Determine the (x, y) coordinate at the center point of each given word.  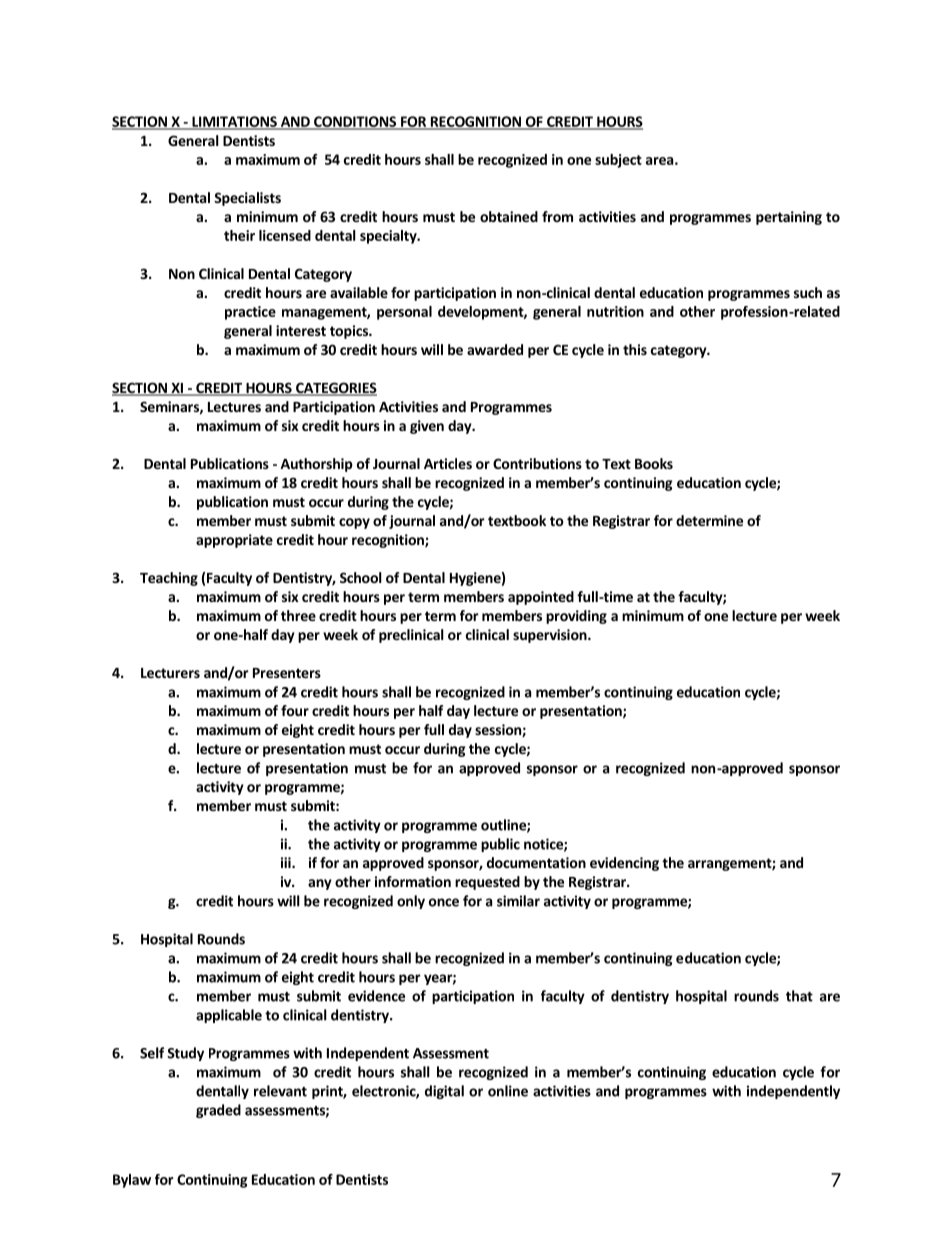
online (508, 1091)
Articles (448, 463)
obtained (509, 216)
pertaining (789, 218)
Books (654, 463)
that (799, 996)
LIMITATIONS (234, 122)
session (499, 730)
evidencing (624, 864)
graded (218, 1111)
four (295, 710)
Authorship (316, 465)
